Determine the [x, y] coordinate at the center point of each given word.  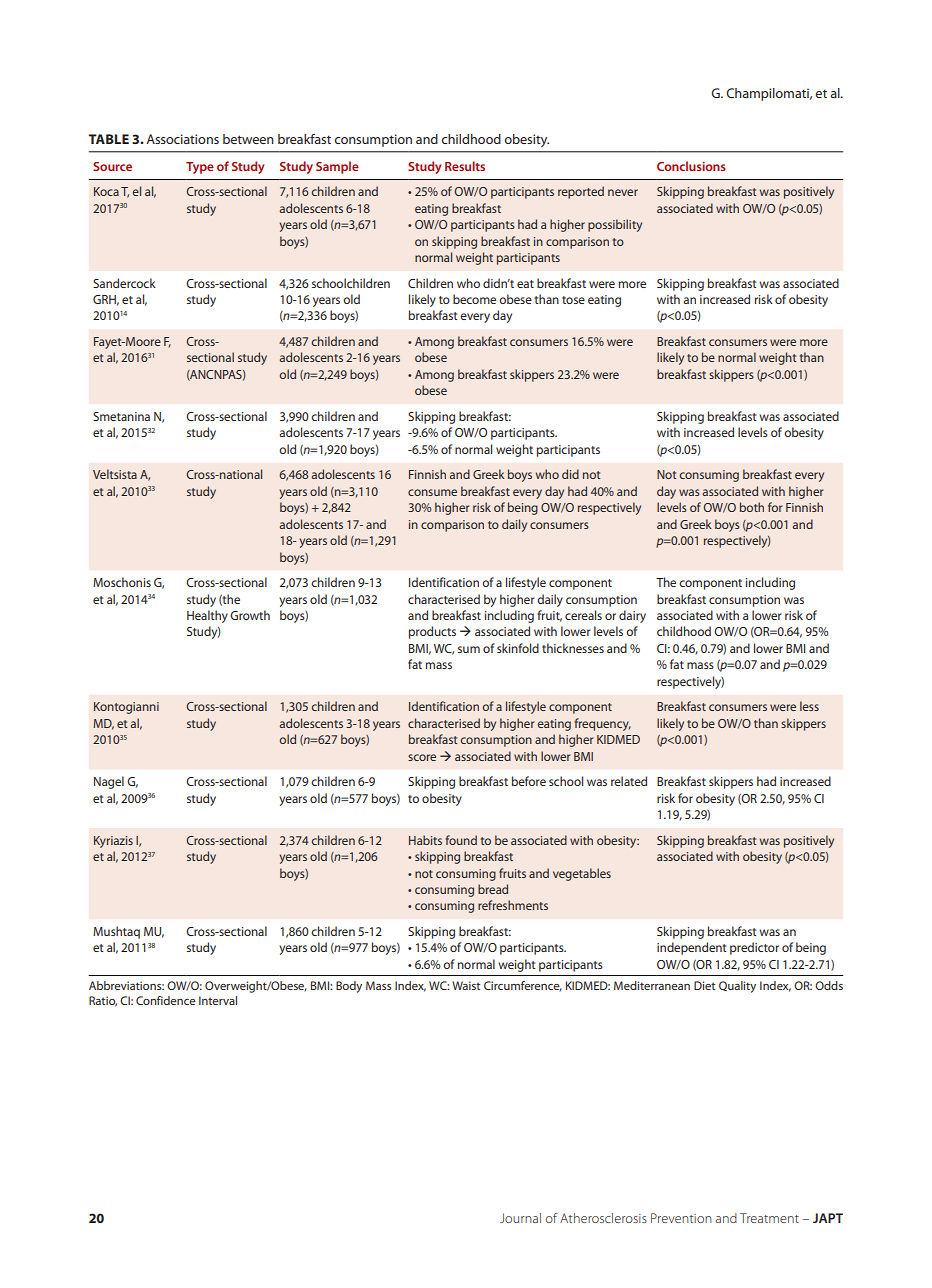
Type [200, 168]
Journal [520, 1218]
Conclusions [691, 166]
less [809, 706]
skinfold [518, 648]
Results [465, 166]
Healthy [207, 616]
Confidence [166, 1000]
